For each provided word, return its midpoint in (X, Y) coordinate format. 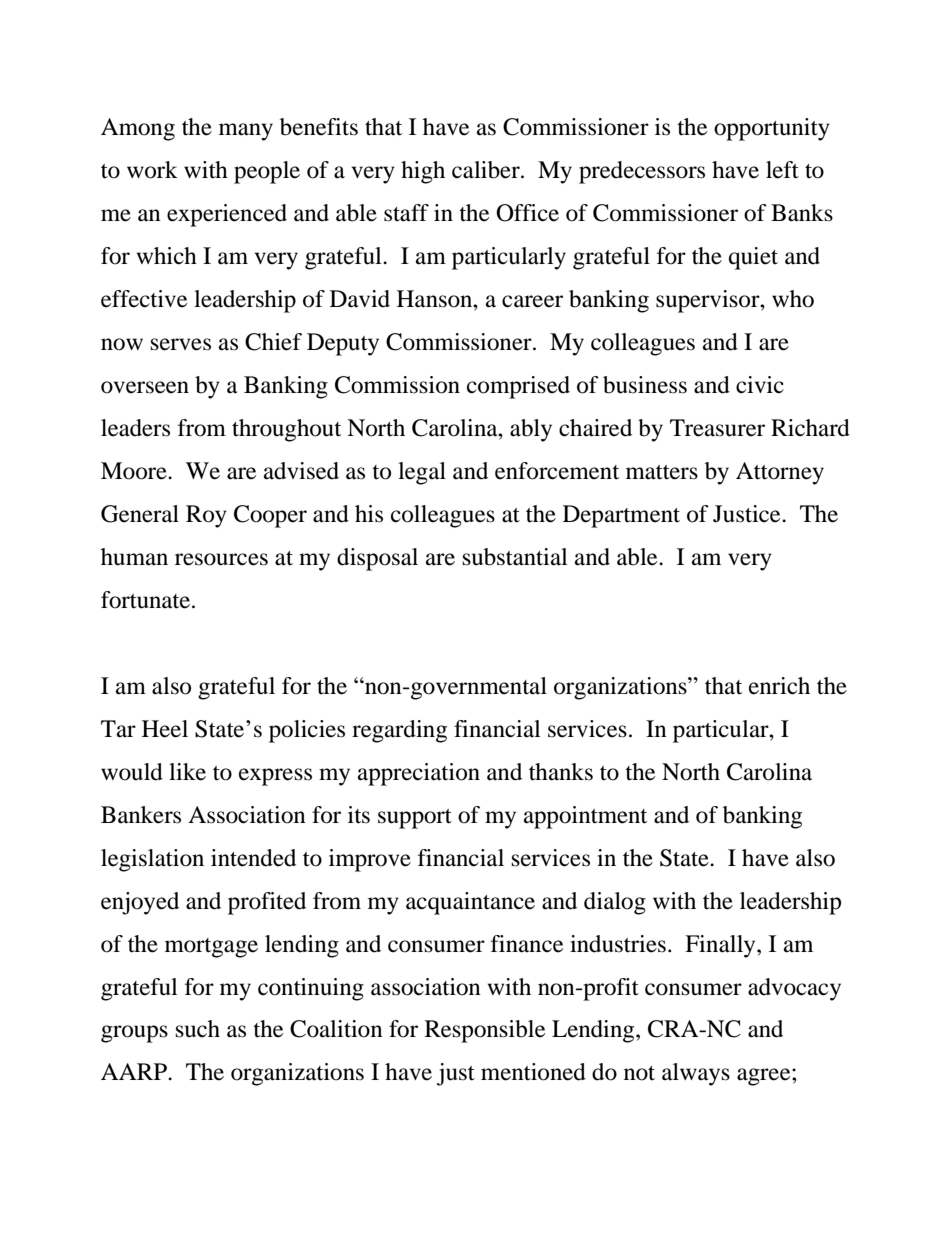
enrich (779, 686)
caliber (487, 170)
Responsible (485, 1031)
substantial (515, 557)
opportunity (772, 129)
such (198, 1029)
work (152, 170)
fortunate (147, 600)
